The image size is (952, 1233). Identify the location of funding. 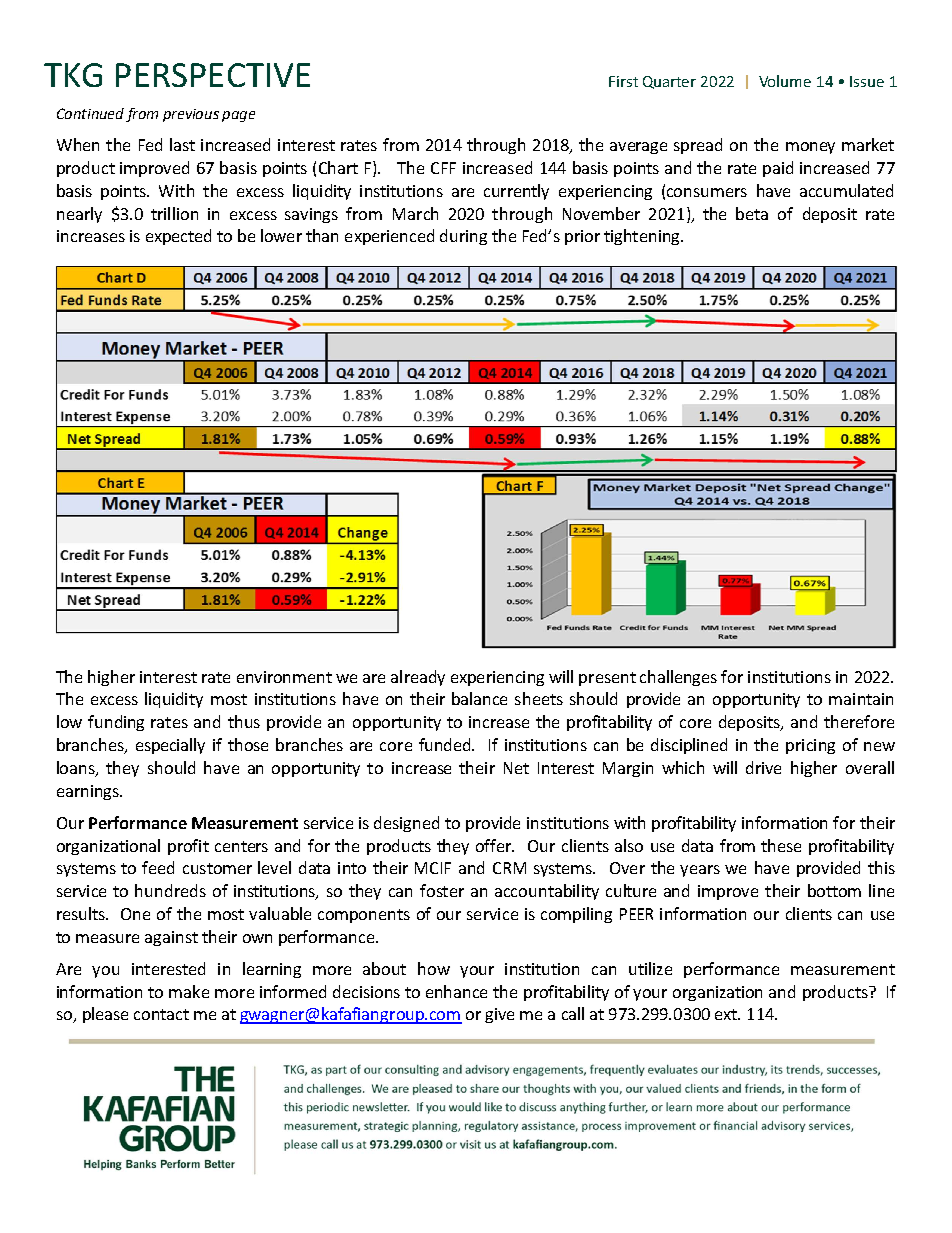
(116, 723).
